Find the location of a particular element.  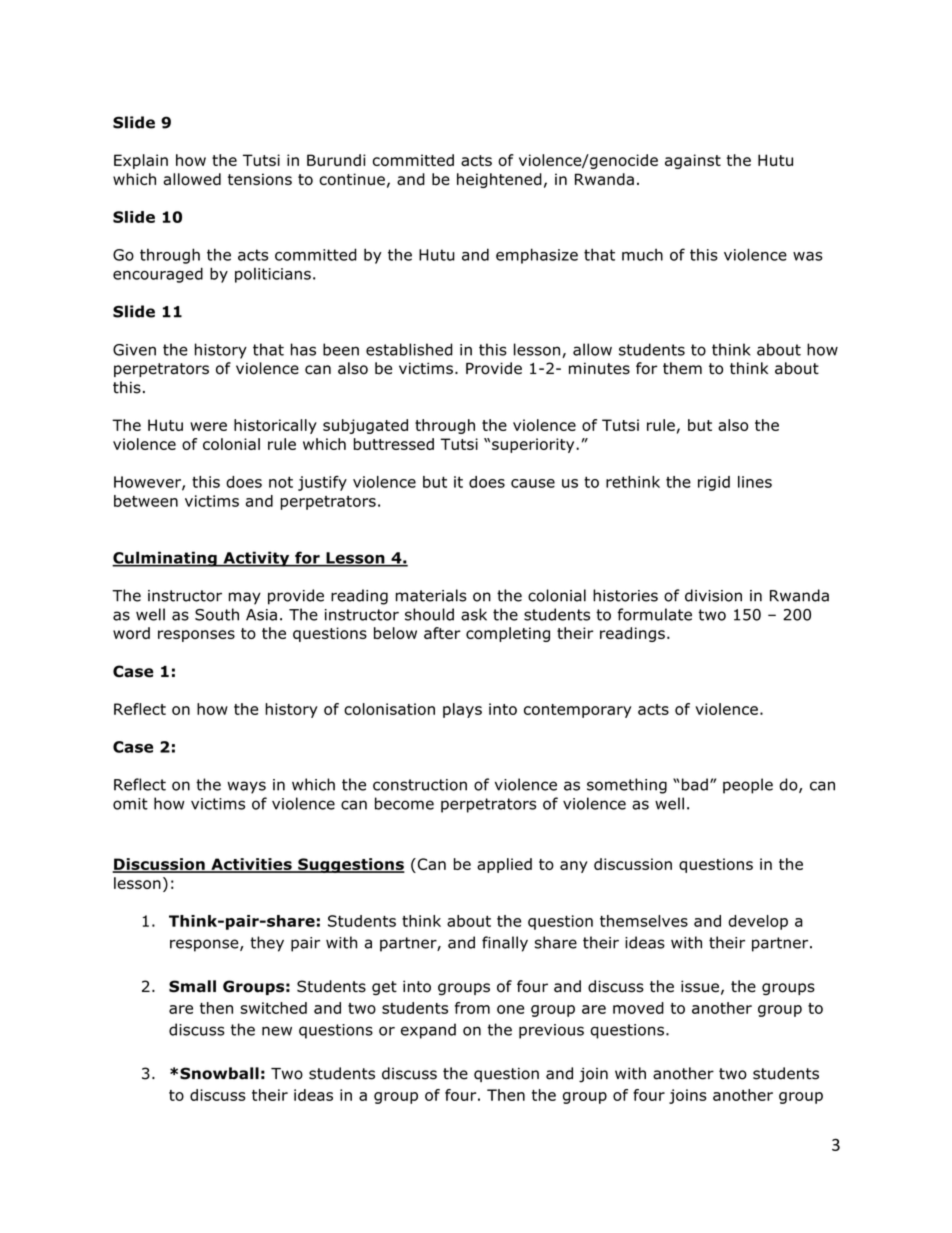

heightened is located at coordinates (499, 180).
